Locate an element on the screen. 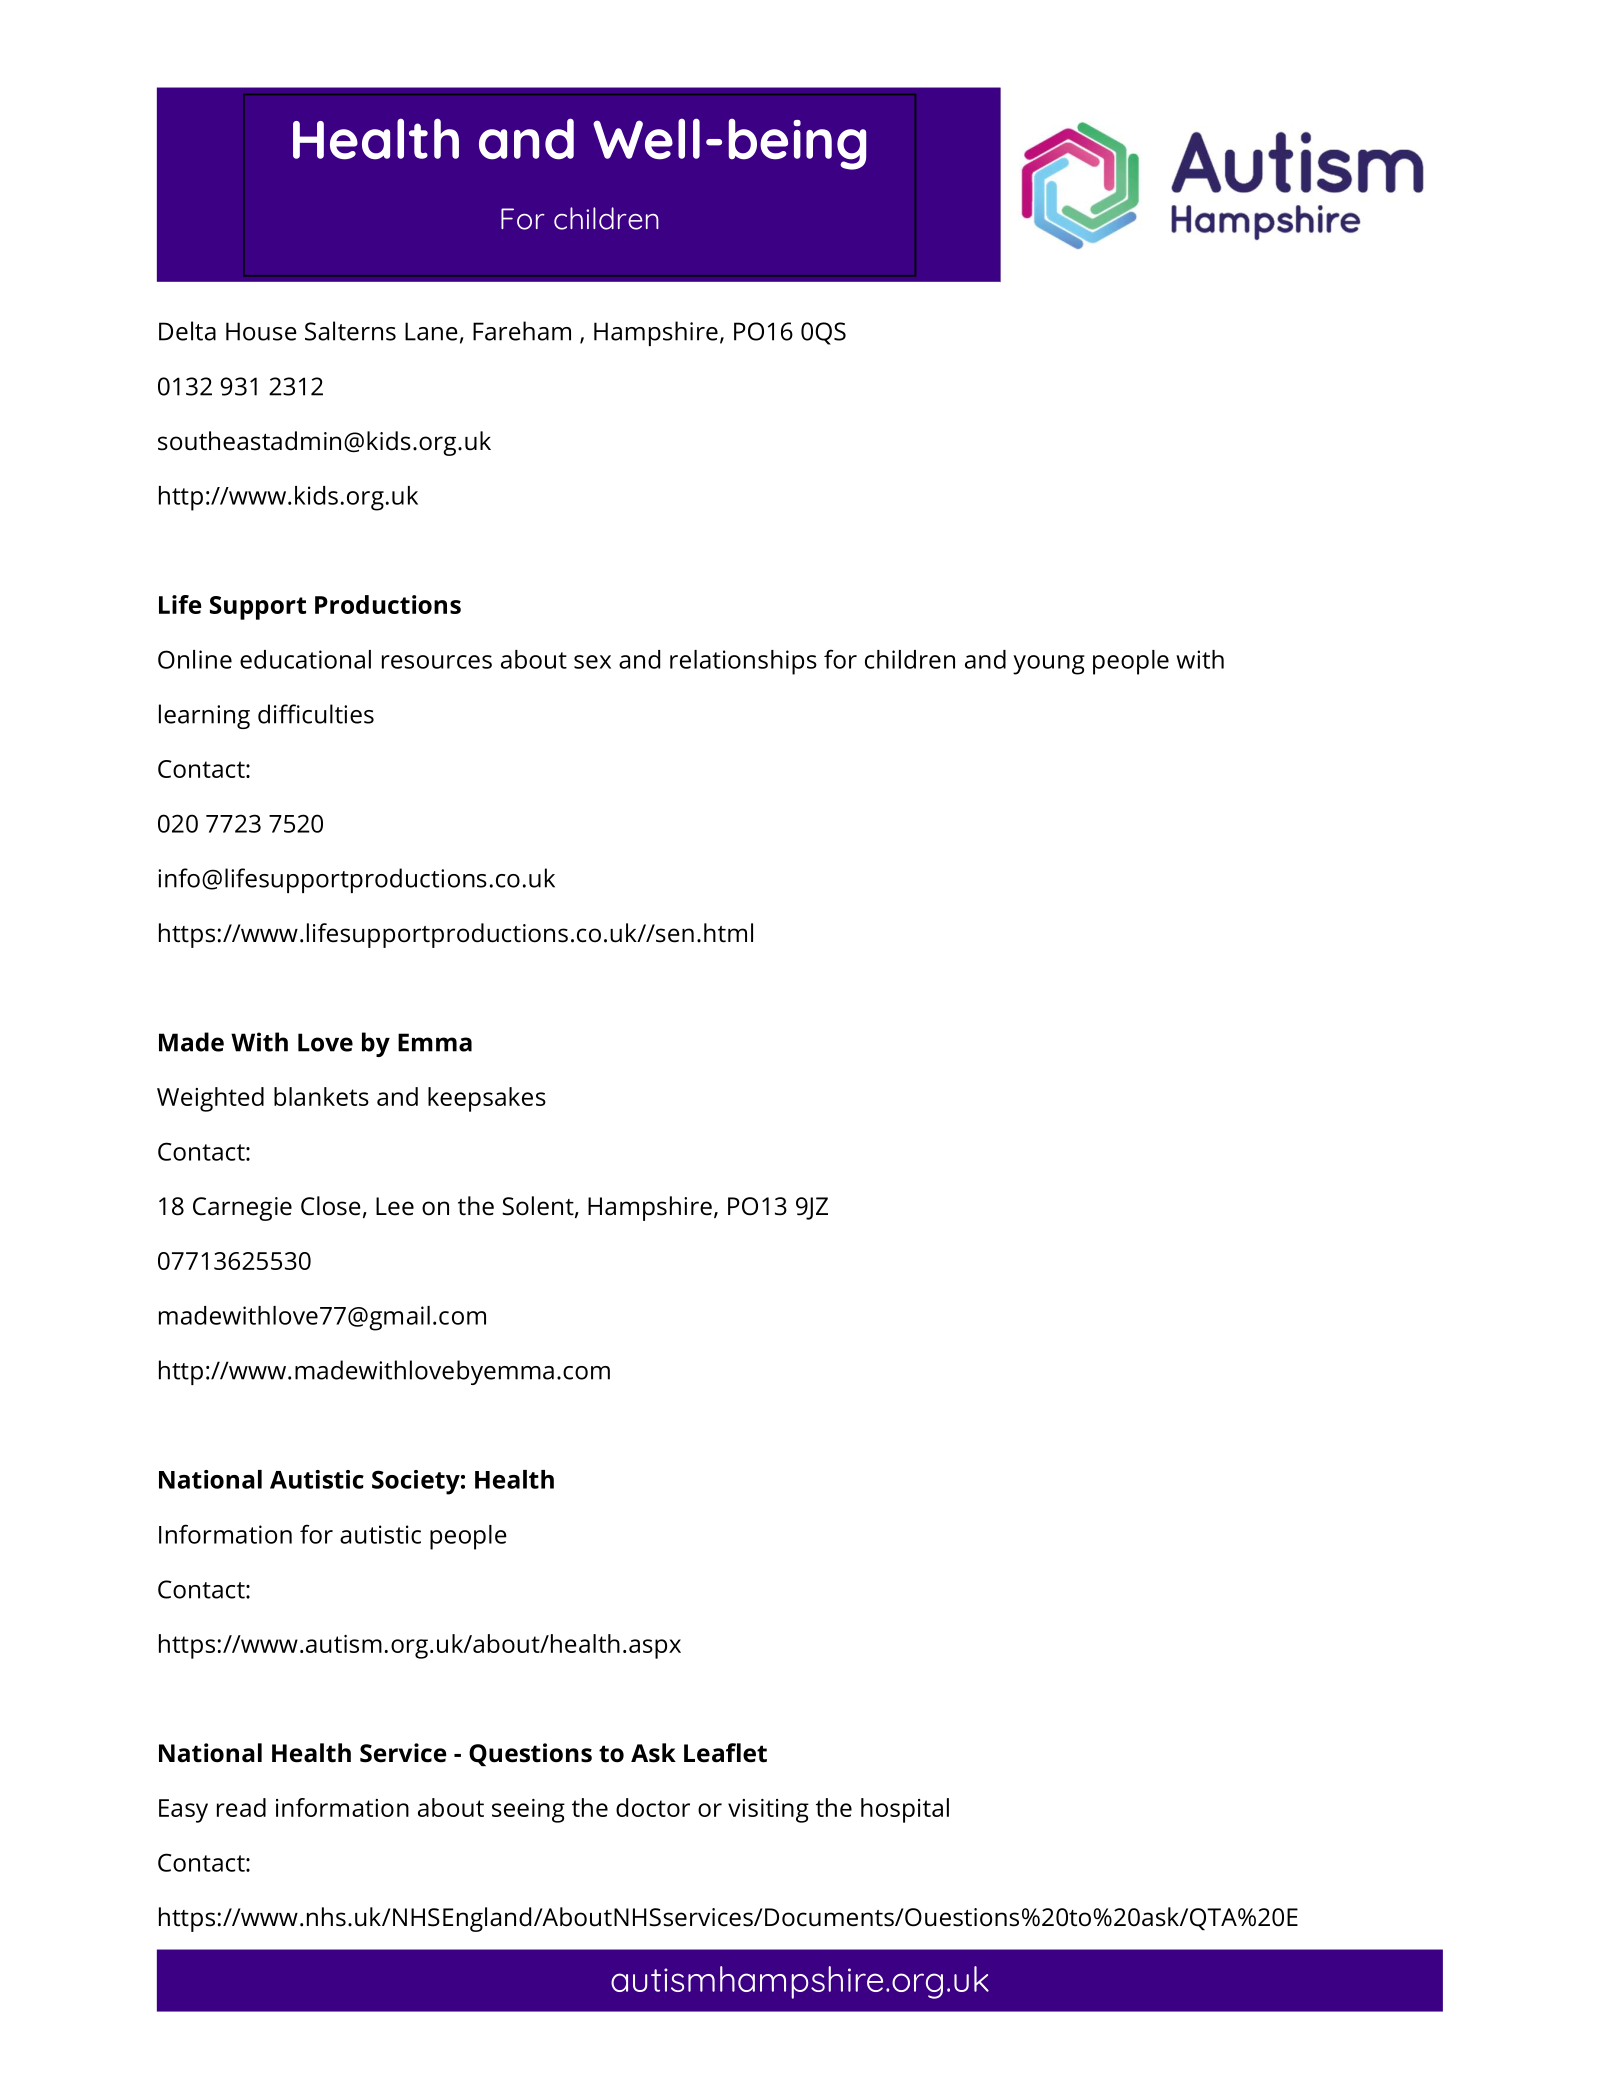  learning is located at coordinates (204, 716).
